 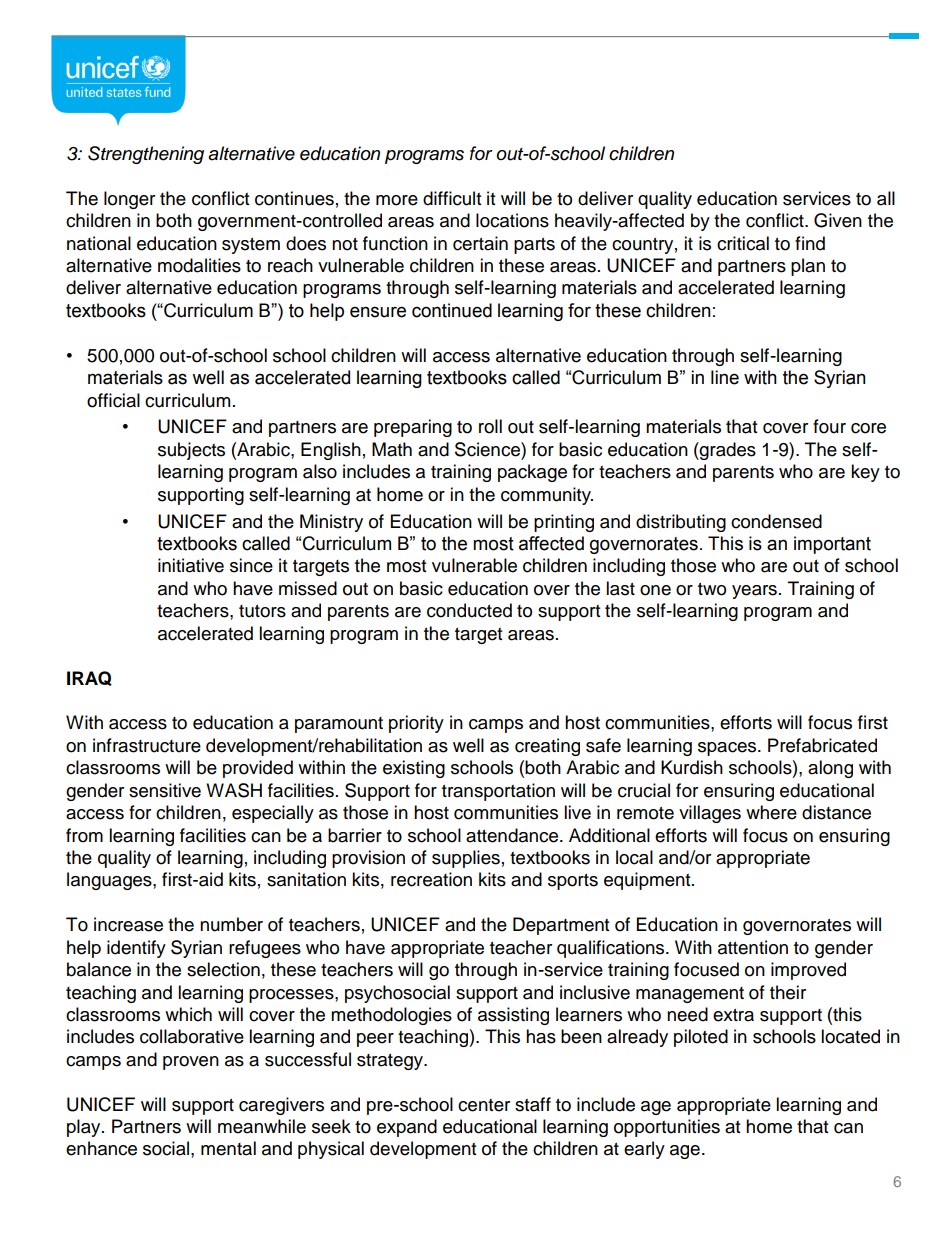 What do you see at coordinates (838, 220) in the screenshot?
I see `Given` at bounding box center [838, 220].
